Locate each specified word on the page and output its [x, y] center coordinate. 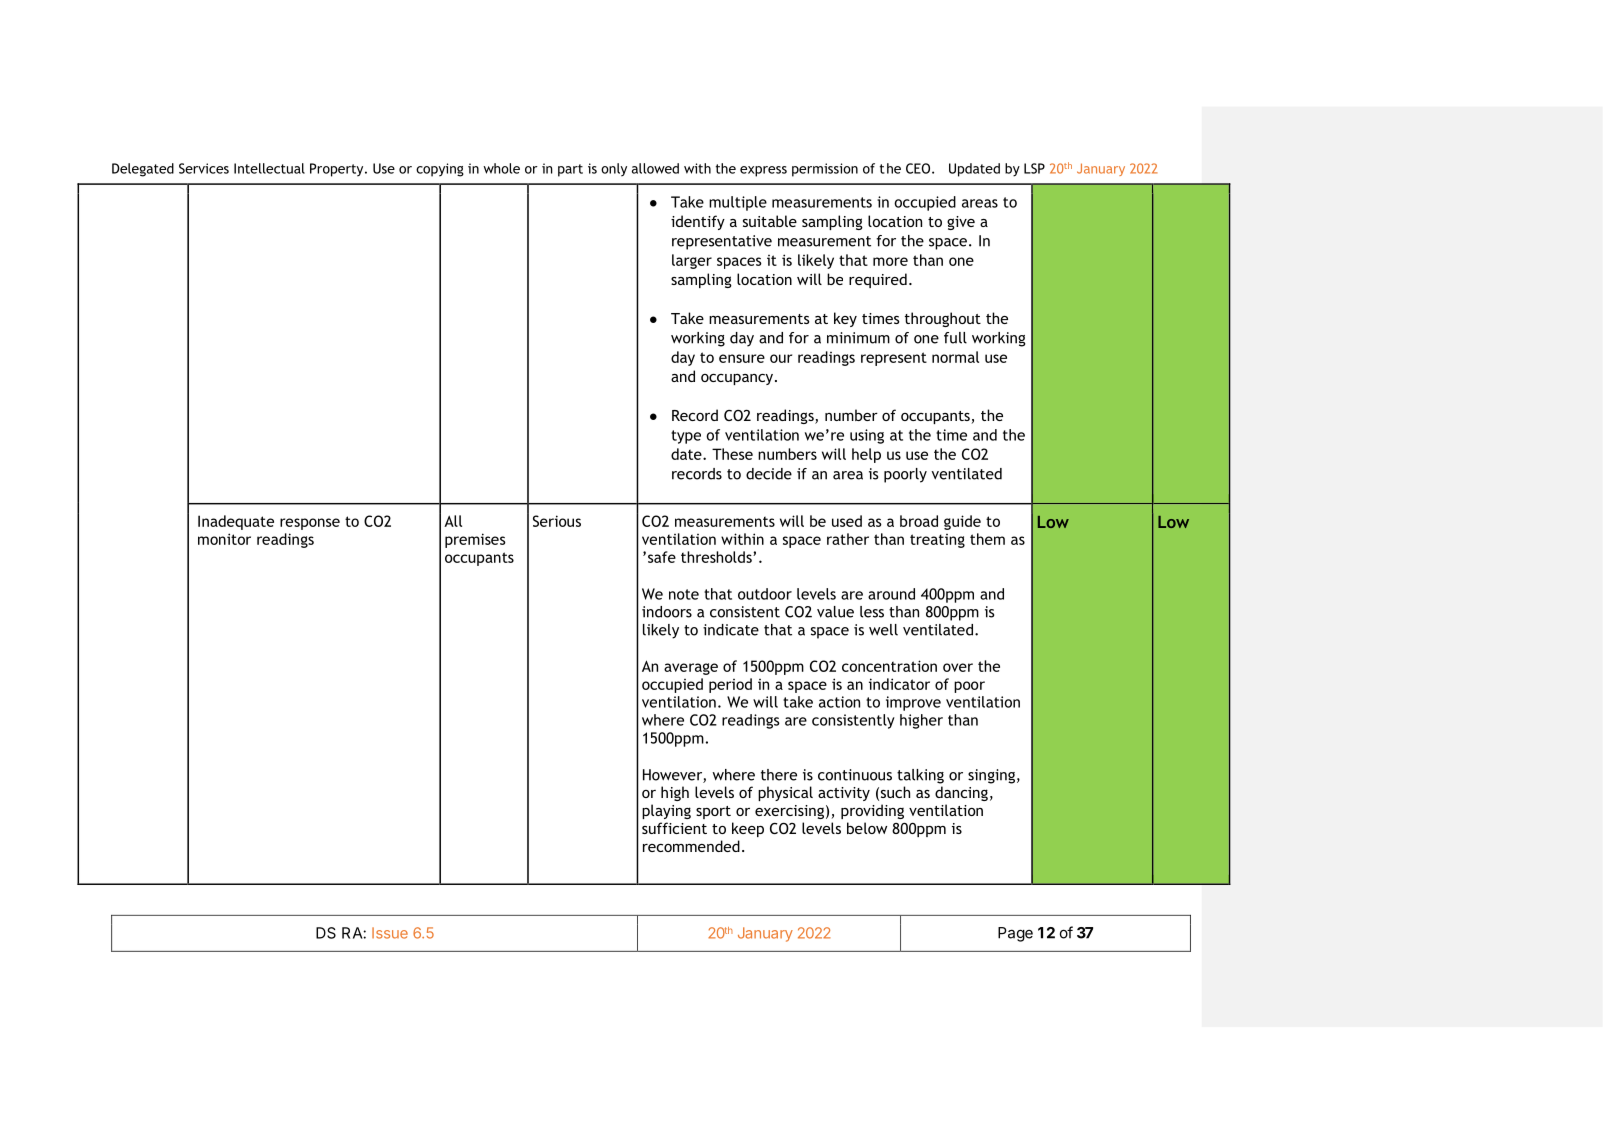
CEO [918, 168]
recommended [691, 846]
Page [1015, 934]
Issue [390, 933]
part [570, 170]
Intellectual [269, 168]
